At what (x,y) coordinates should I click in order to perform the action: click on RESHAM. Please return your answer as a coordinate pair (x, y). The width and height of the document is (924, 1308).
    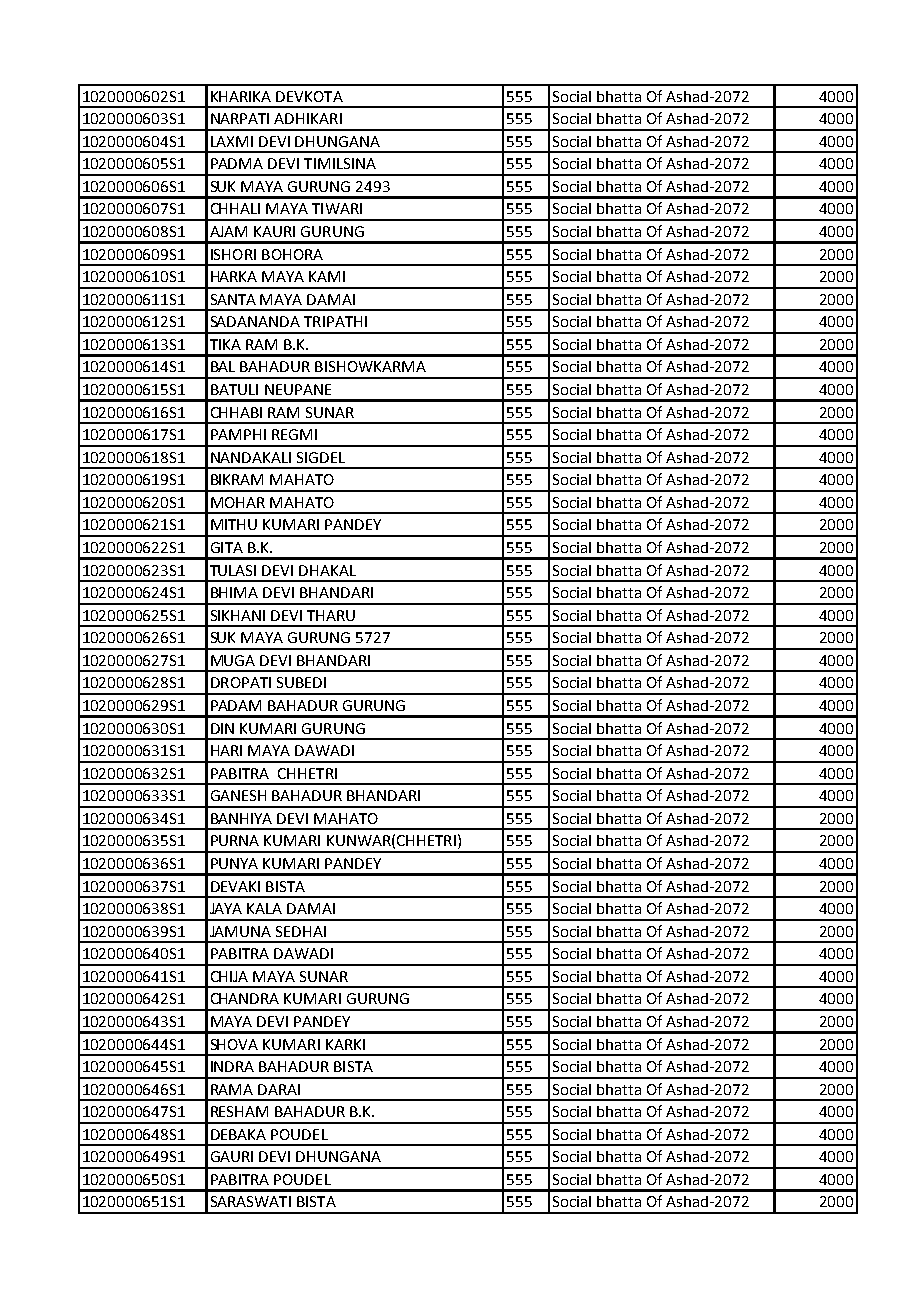
    Looking at the image, I should click on (239, 1111).
